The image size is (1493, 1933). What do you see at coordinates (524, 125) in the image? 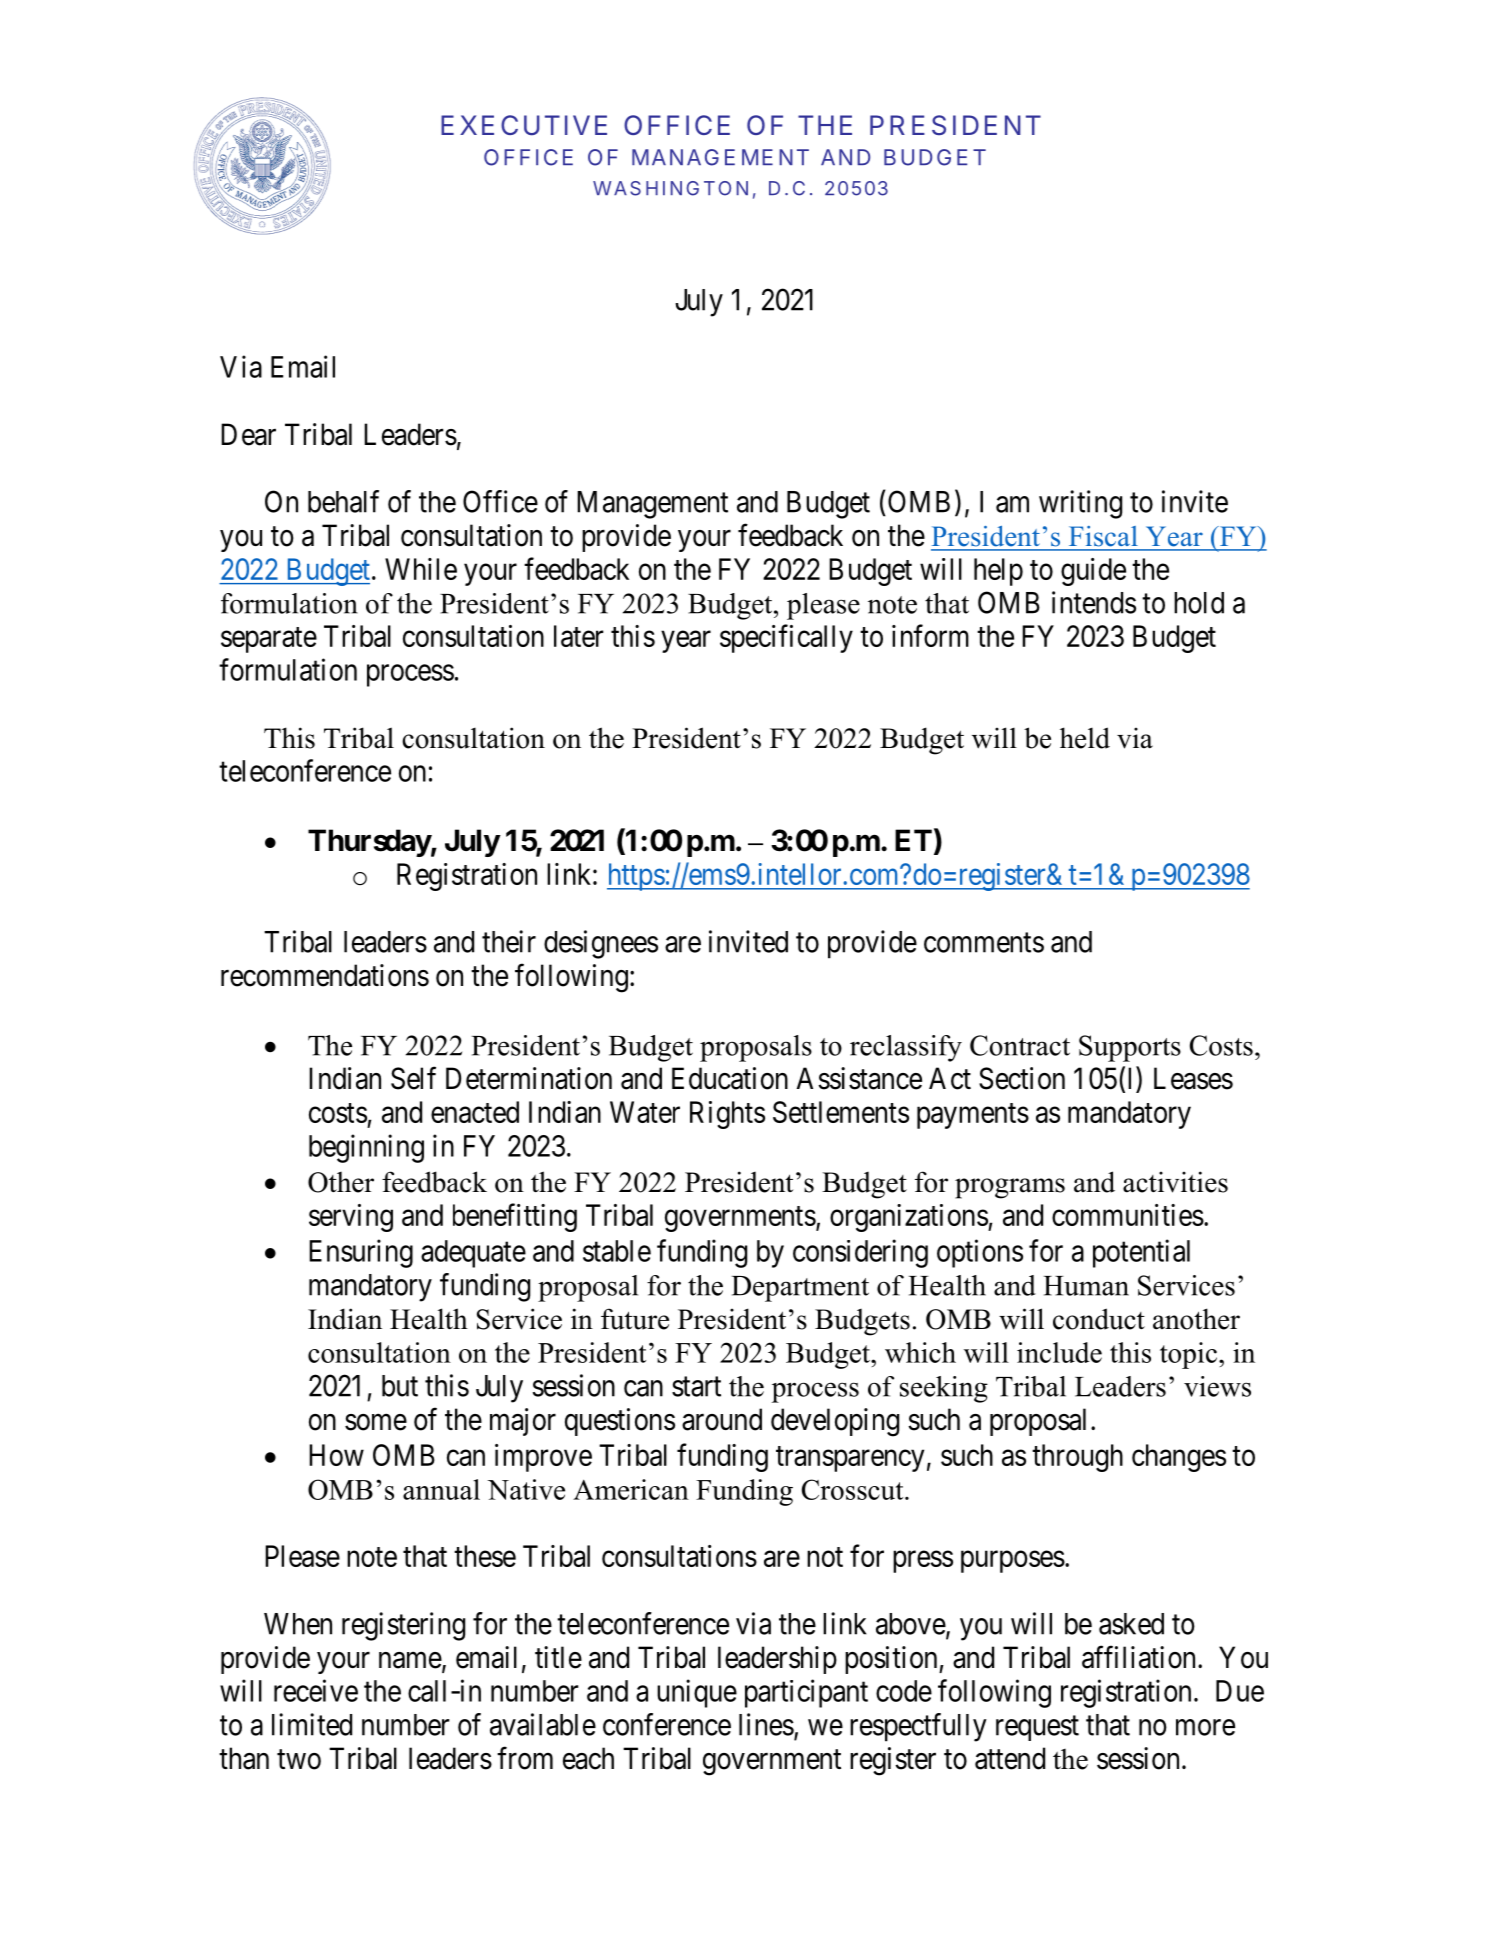
I see `EXECUTIVE` at bounding box center [524, 125].
